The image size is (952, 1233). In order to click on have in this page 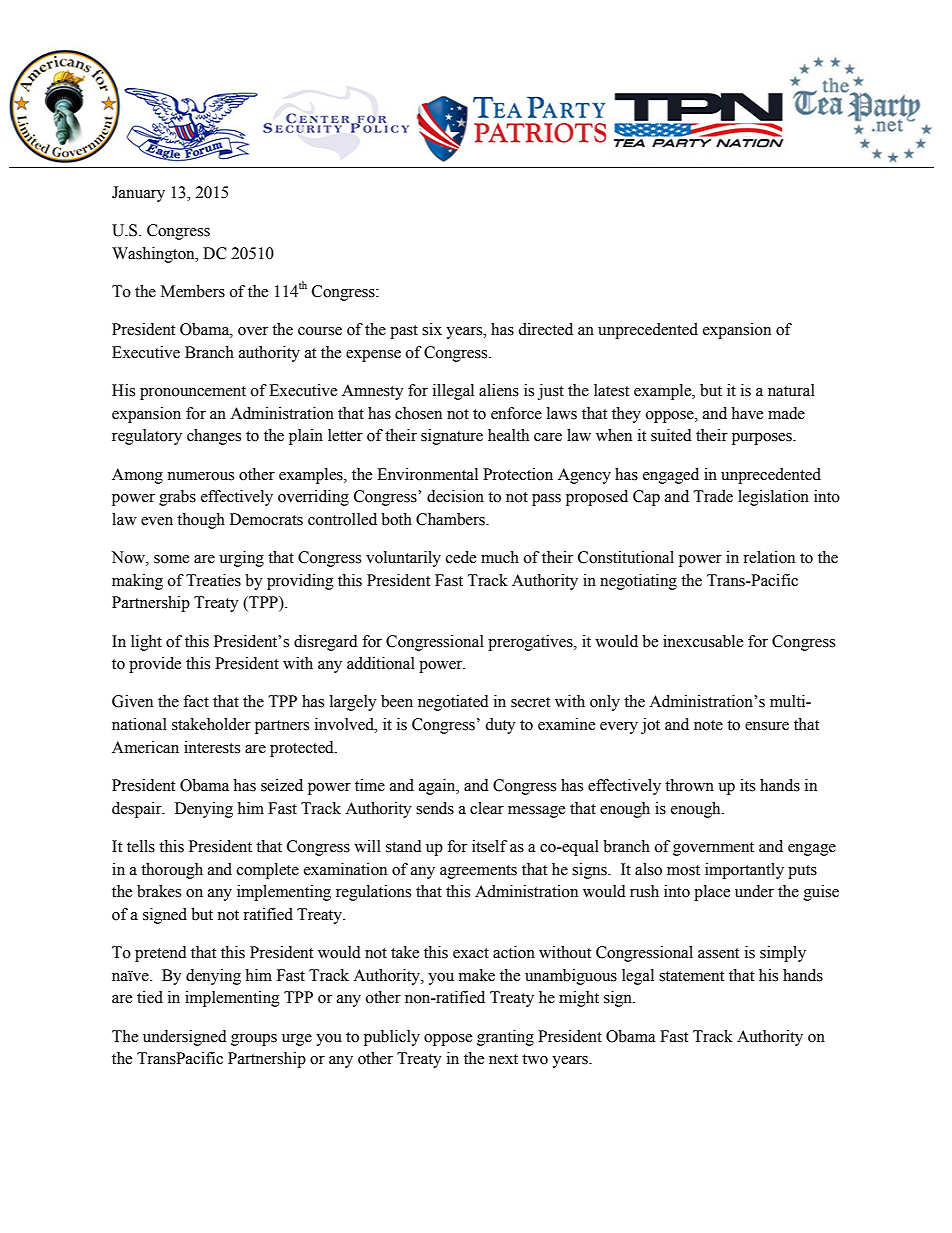, I will do `click(747, 413)`.
